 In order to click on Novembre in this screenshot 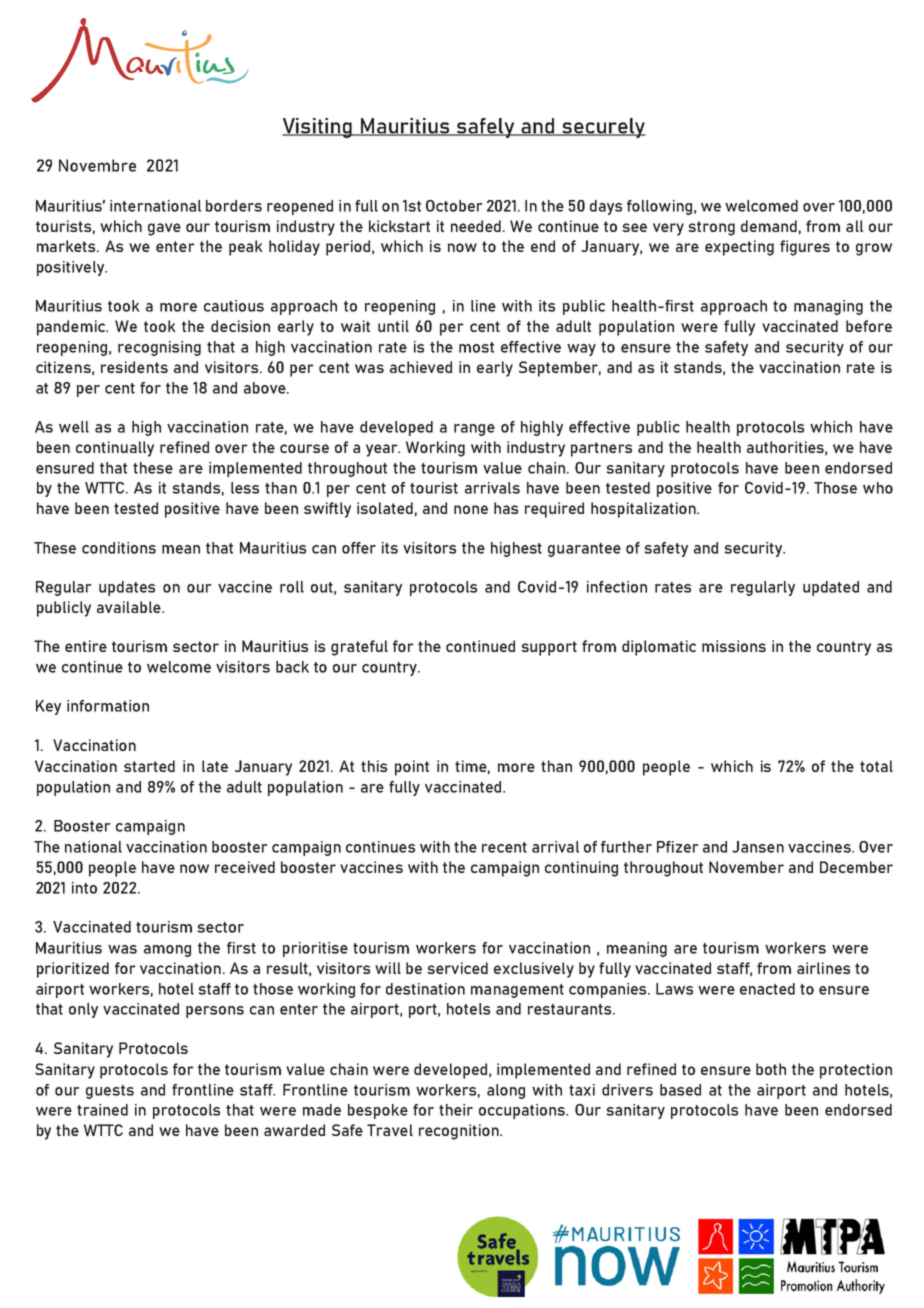, I will do `click(97, 165)`.
